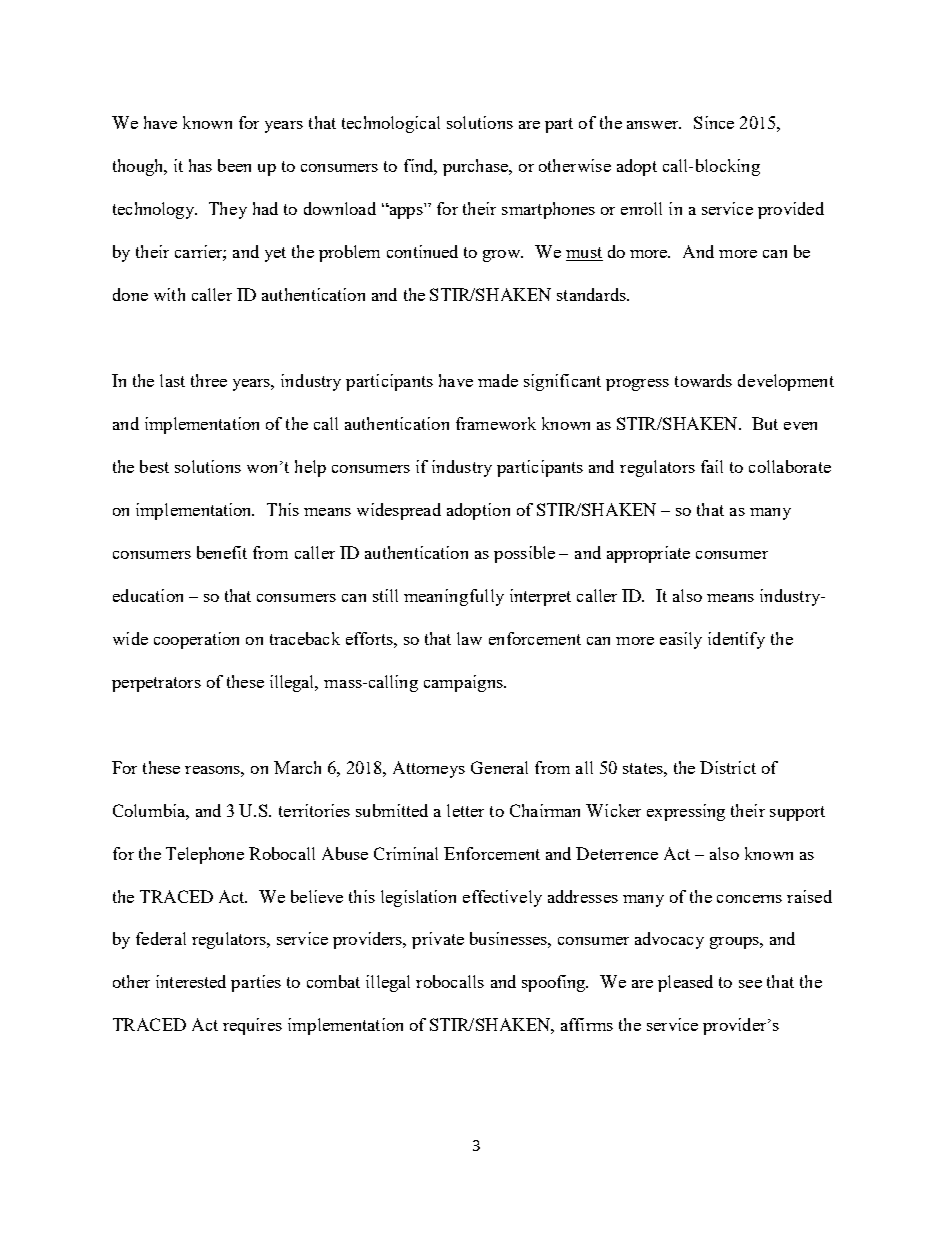  I want to click on spoofing, so click(555, 983).
